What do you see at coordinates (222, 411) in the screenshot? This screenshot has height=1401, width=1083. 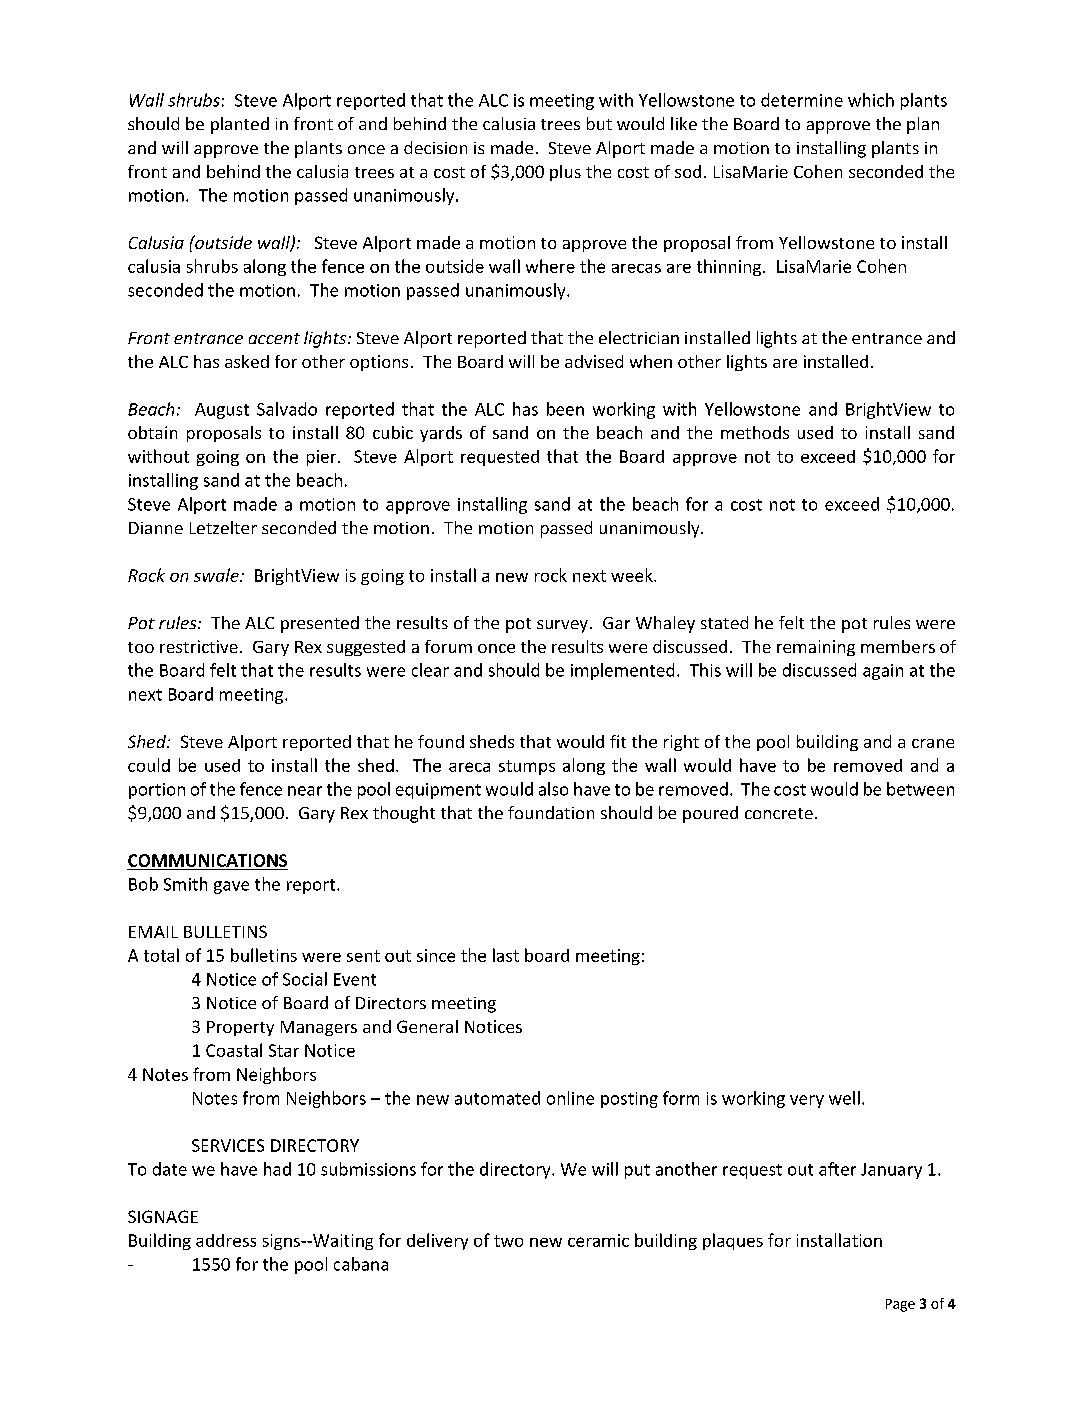 I see `August` at bounding box center [222, 411].
